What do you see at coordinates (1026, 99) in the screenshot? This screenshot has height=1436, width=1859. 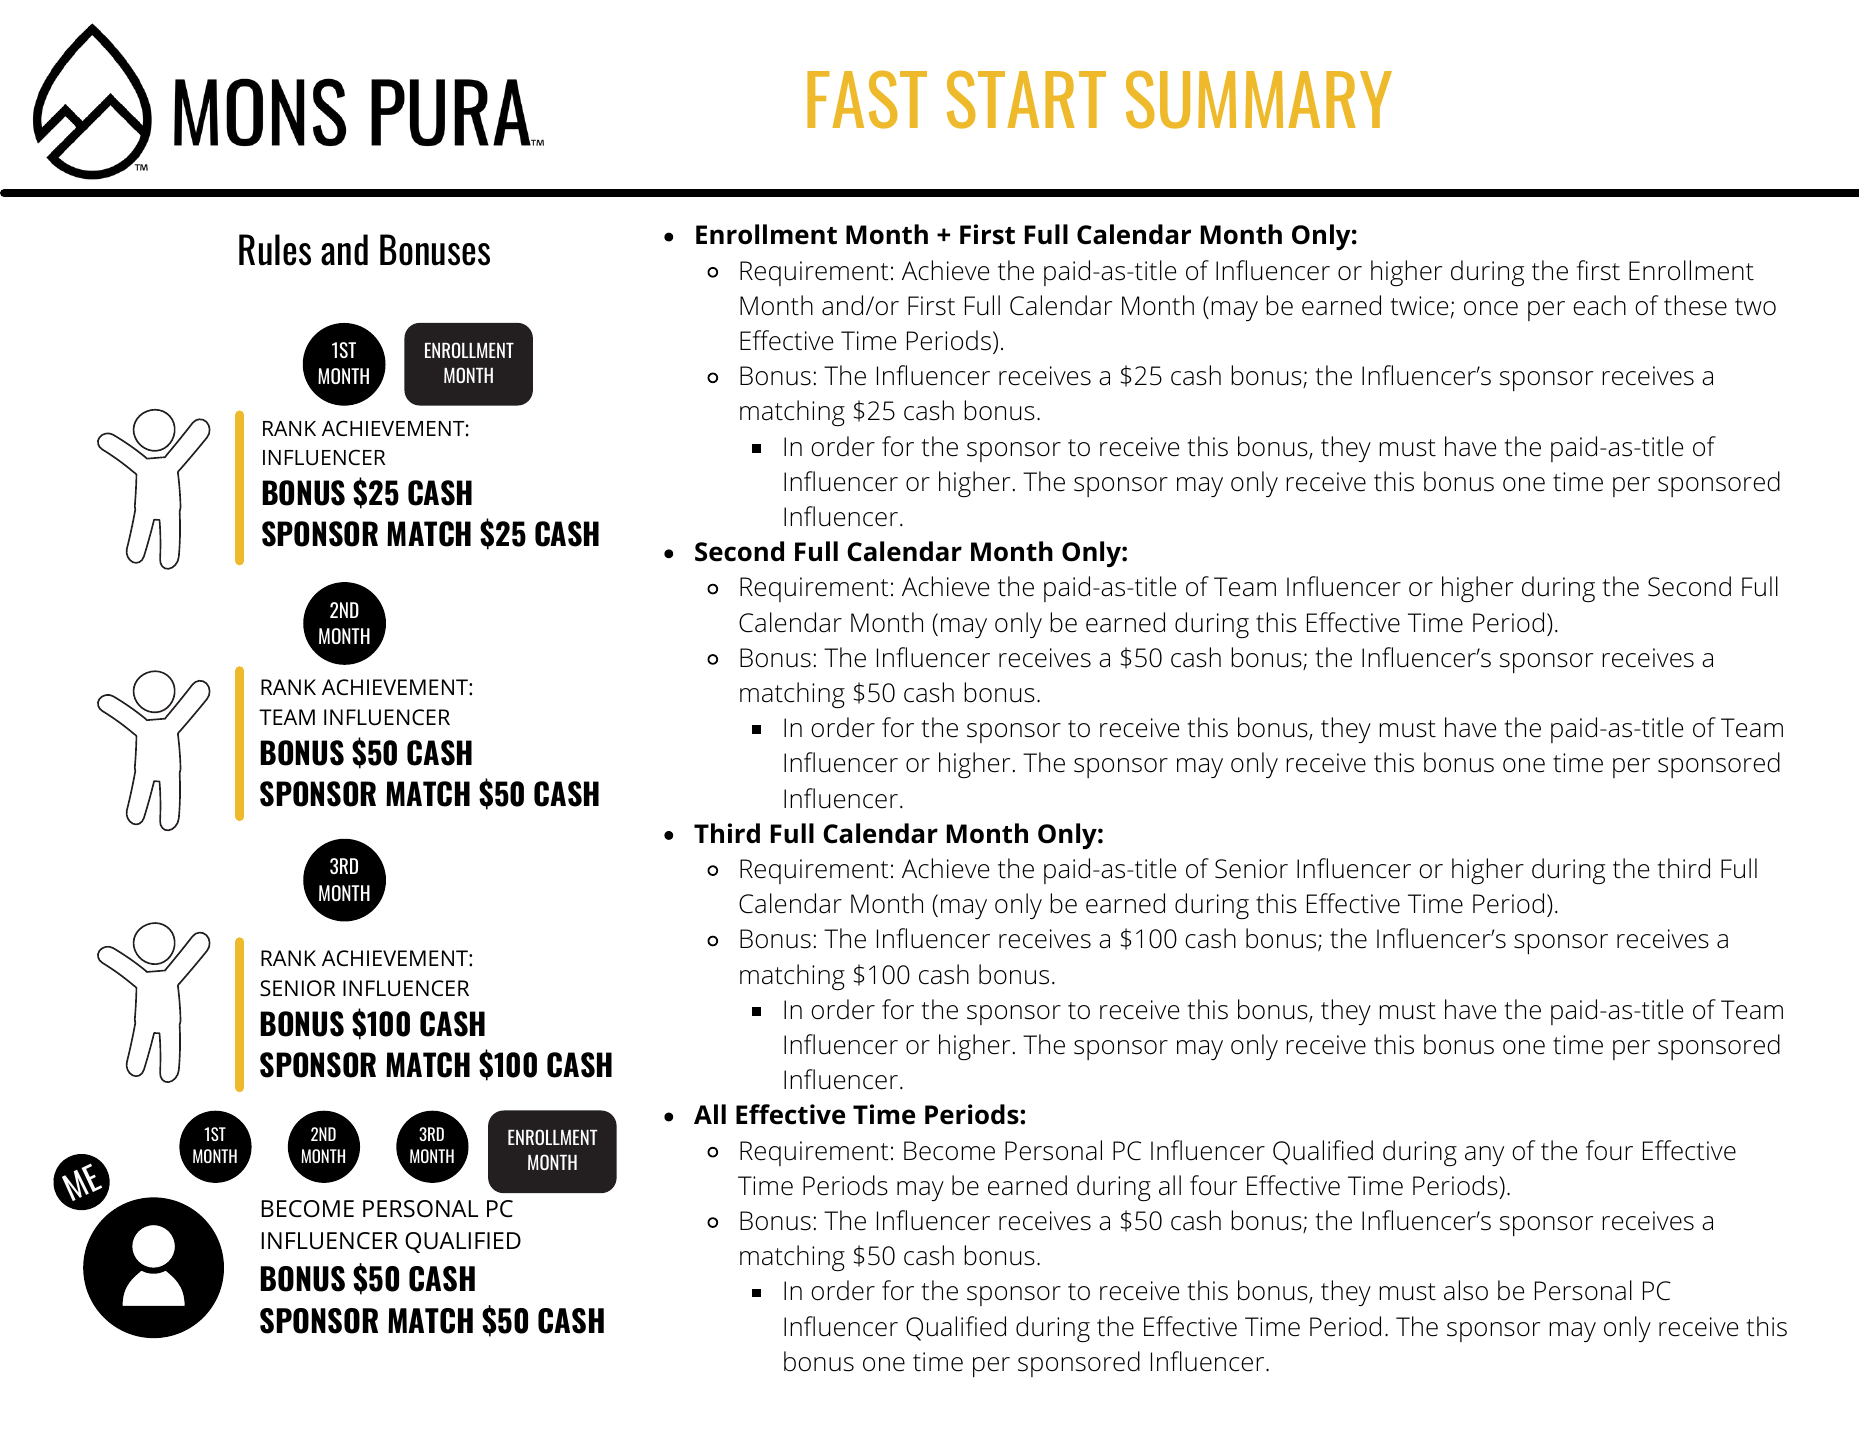 I see `START` at bounding box center [1026, 99].
